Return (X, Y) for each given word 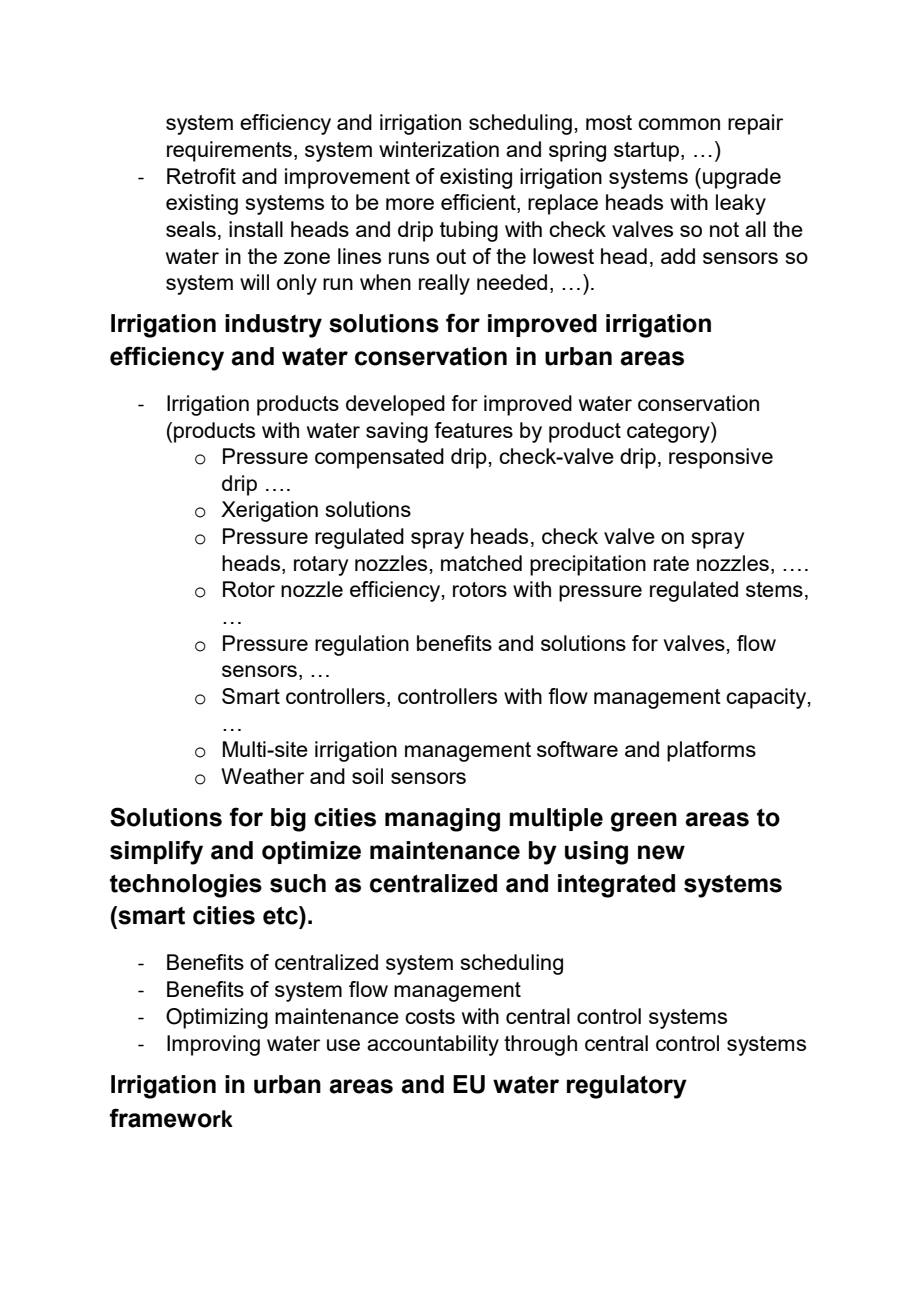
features (473, 430)
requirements (229, 151)
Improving (213, 1045)
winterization (439, 149)
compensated (379, 458)
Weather (262, 776)
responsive (721, 458)
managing (442, 820)
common (679, 124)
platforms (711, 751)
